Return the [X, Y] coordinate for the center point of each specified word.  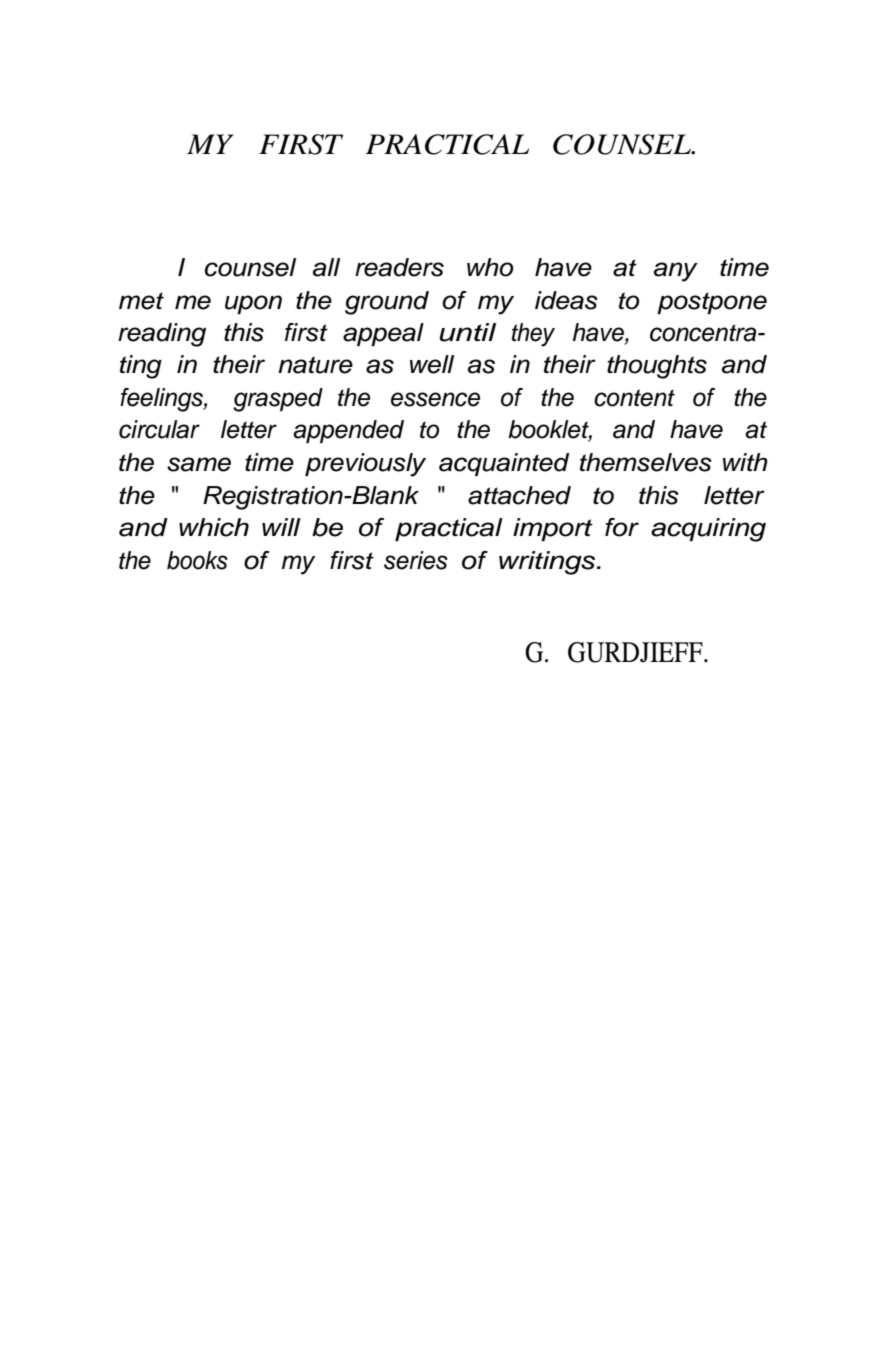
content [634, 398]
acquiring [708, 530]
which [214, 527]
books [197, 560]
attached [519, 495]
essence [435, 399]
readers [399, 267]
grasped [278, 400]
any [676, 272]
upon [253, 304]
